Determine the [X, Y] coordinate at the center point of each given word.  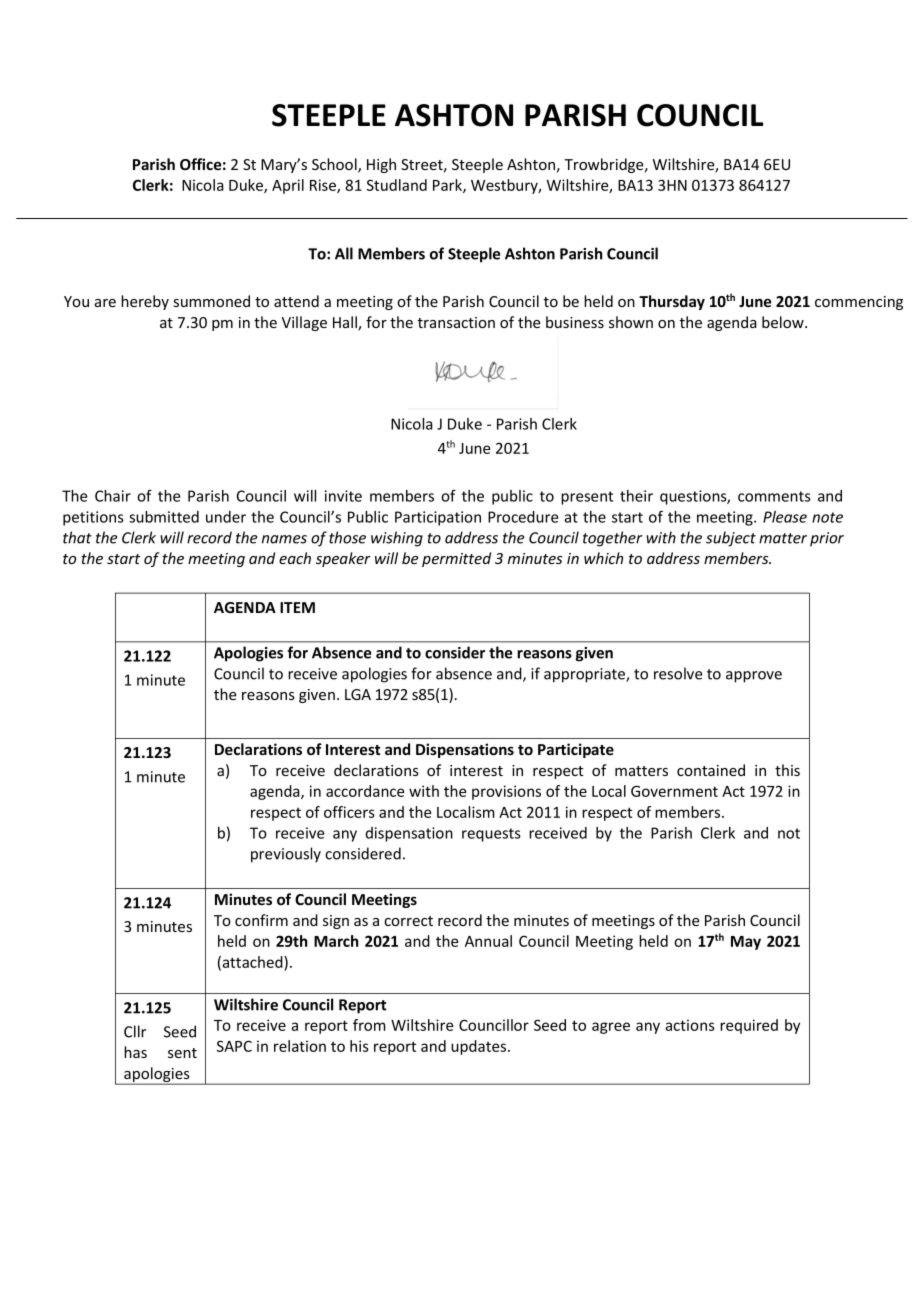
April [288, 186]
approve [754, 677]
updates [480, 1047]
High [381, 165]
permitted [456, 559]
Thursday [672, 302]
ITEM [297, 607]
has [135, 1052]
